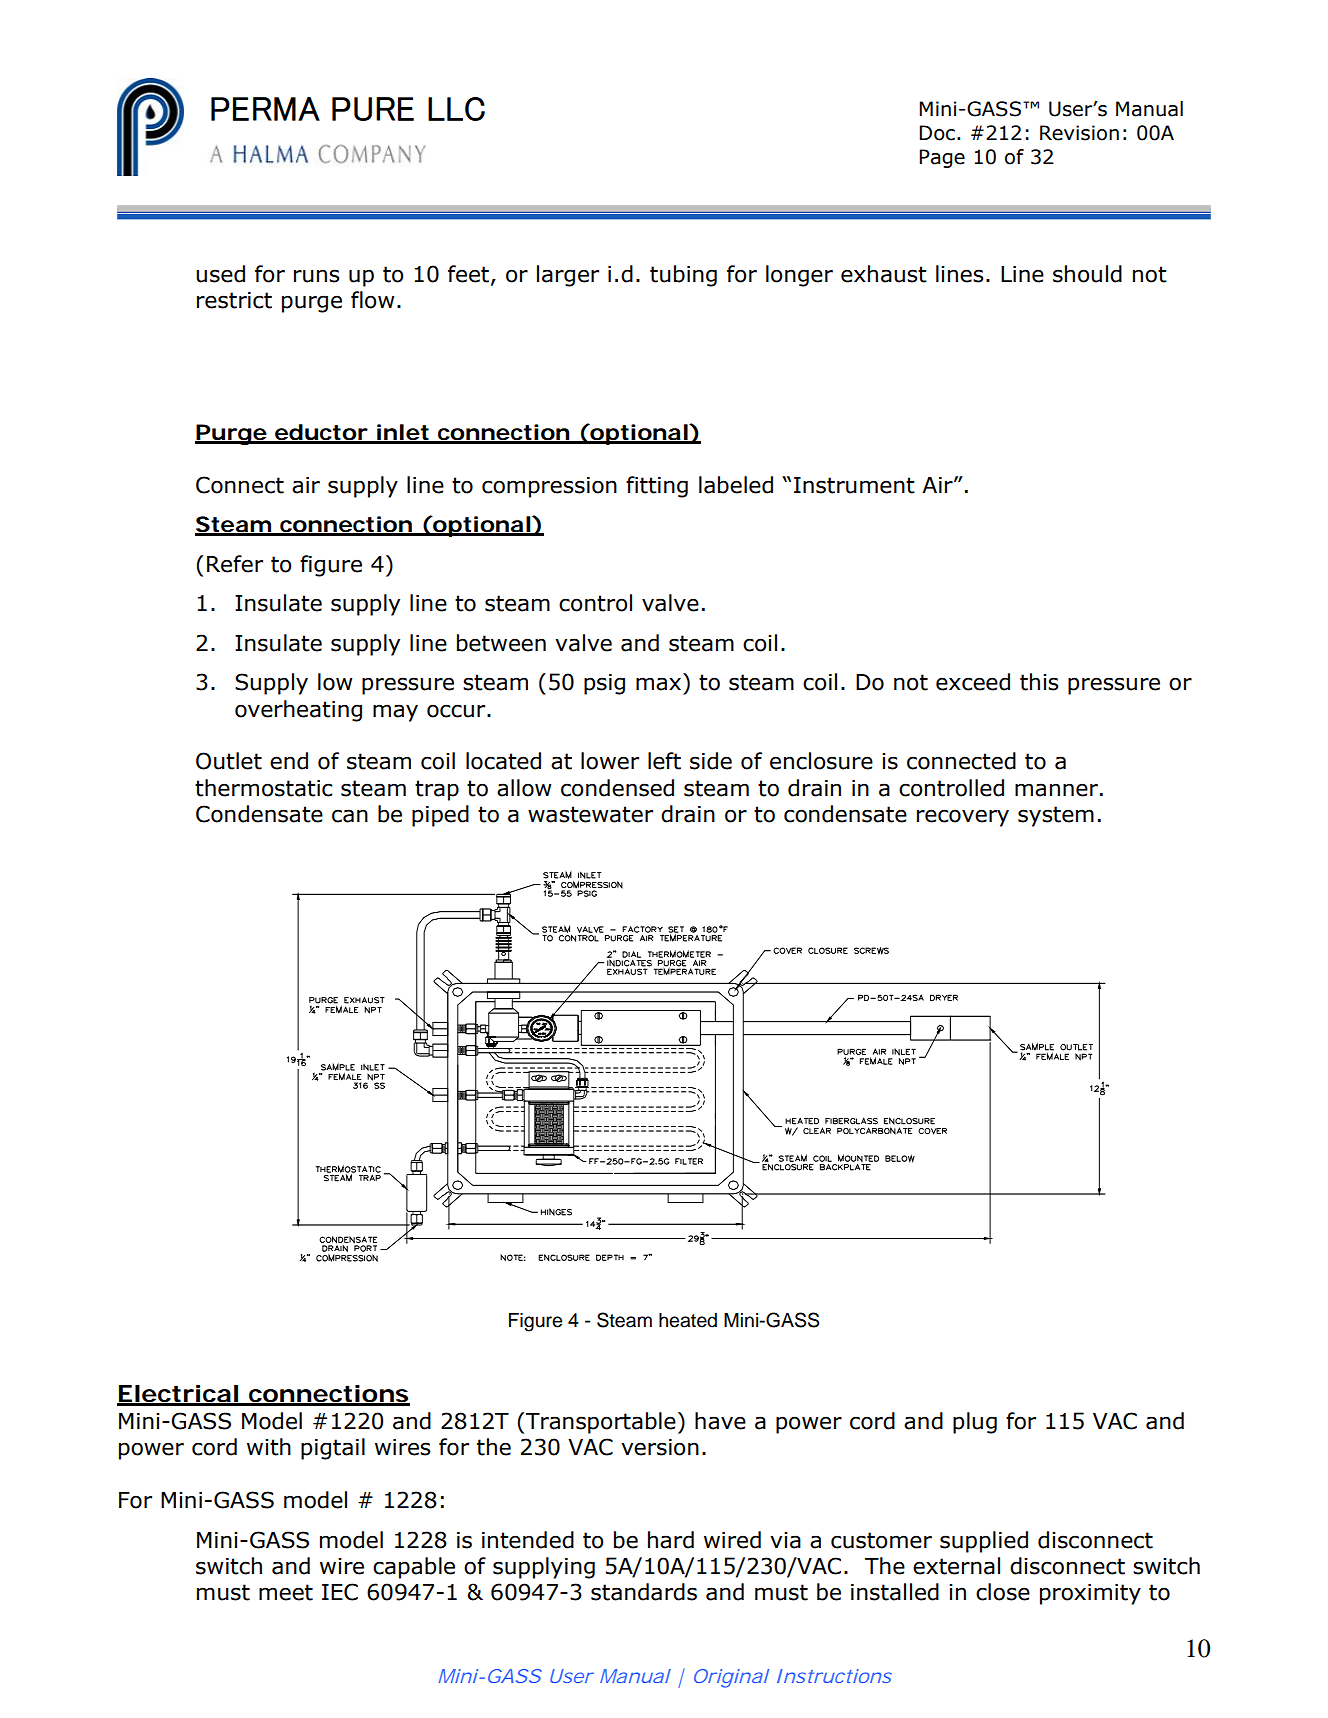  Describe the element at coordinates (265, 109) in the image. I see `PERMA` at that location.
